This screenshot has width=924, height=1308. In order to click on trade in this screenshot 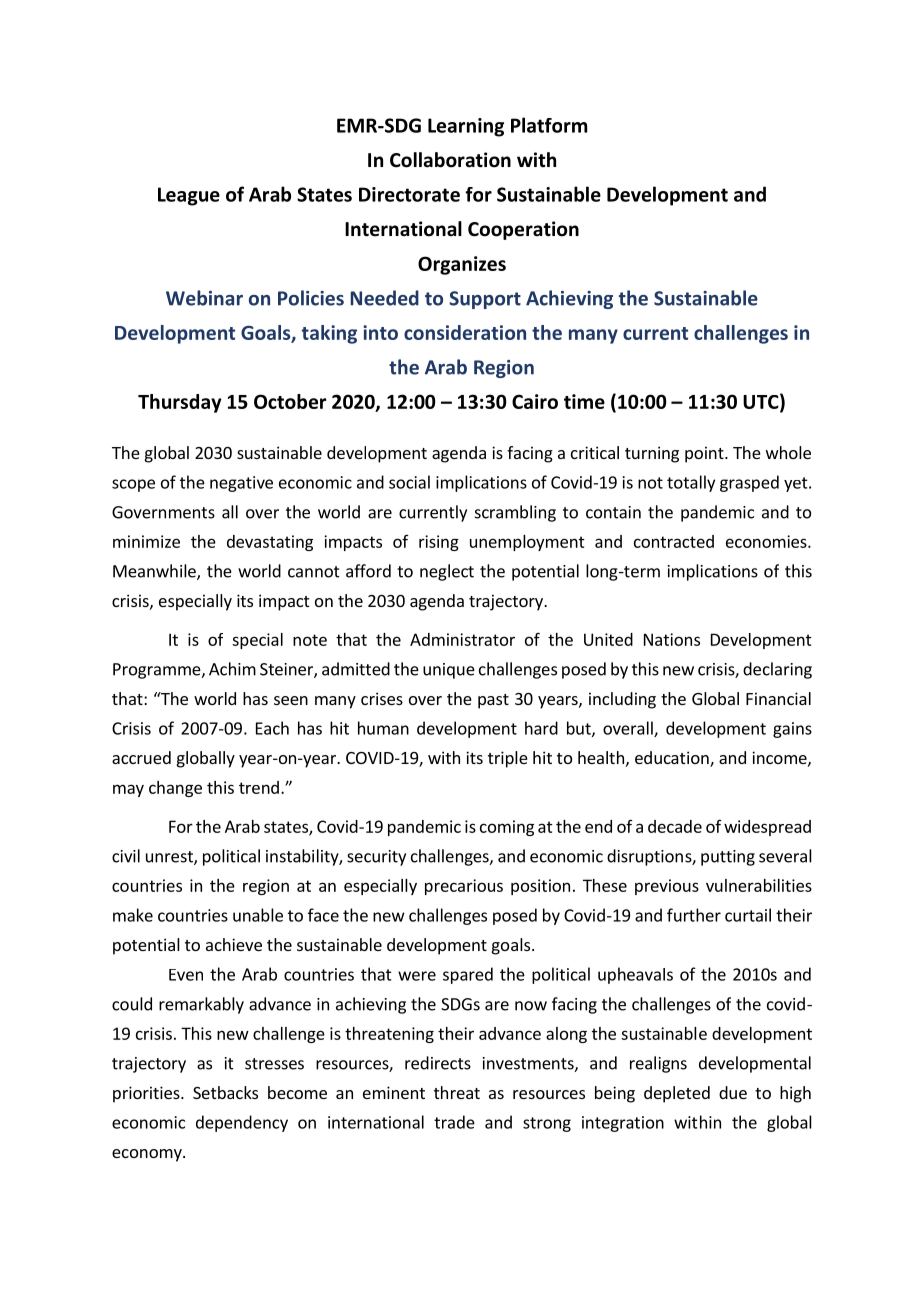, I will do `click(454, 1122)`.
